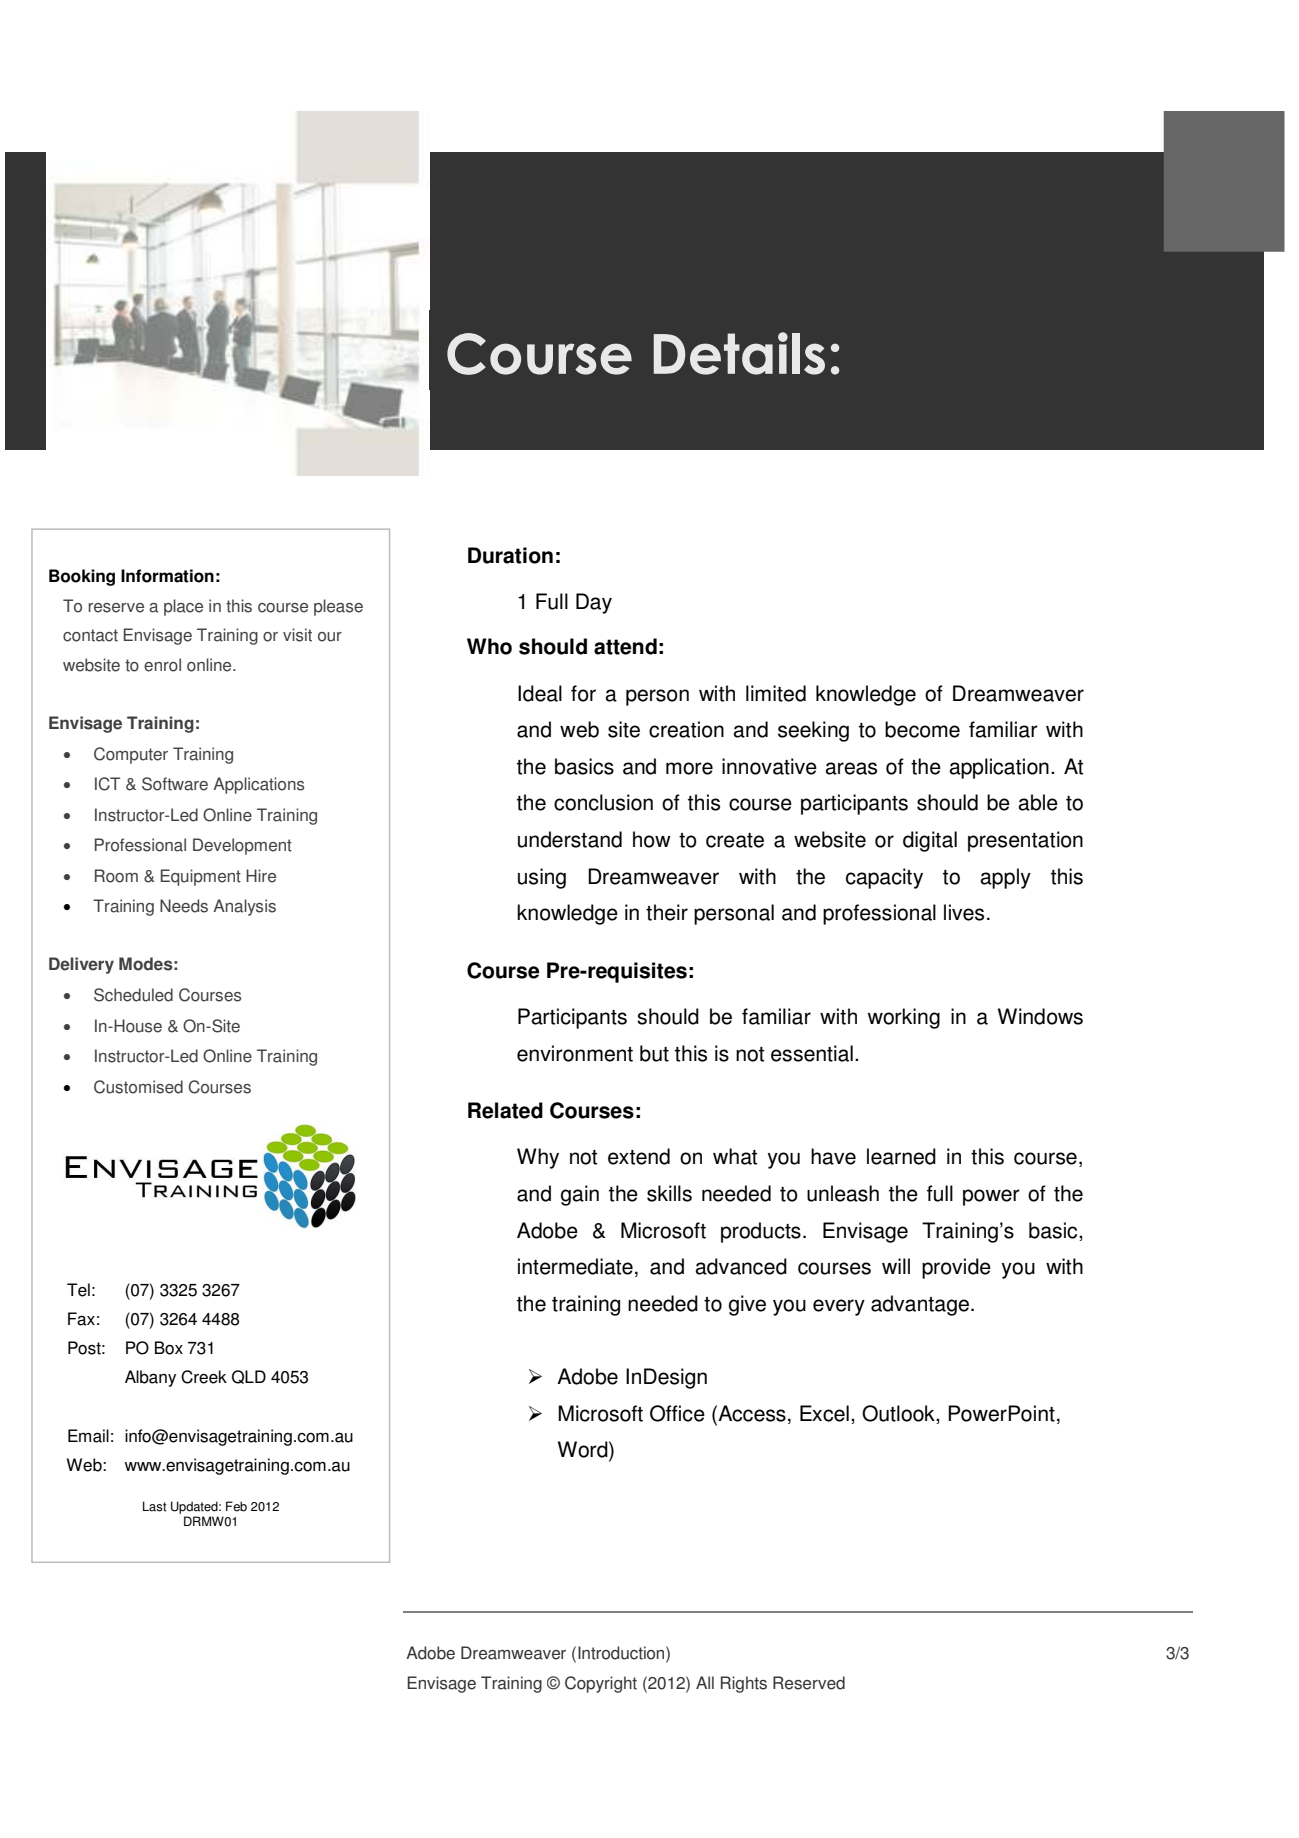  I want to click on environment, so click(575, 1053).
